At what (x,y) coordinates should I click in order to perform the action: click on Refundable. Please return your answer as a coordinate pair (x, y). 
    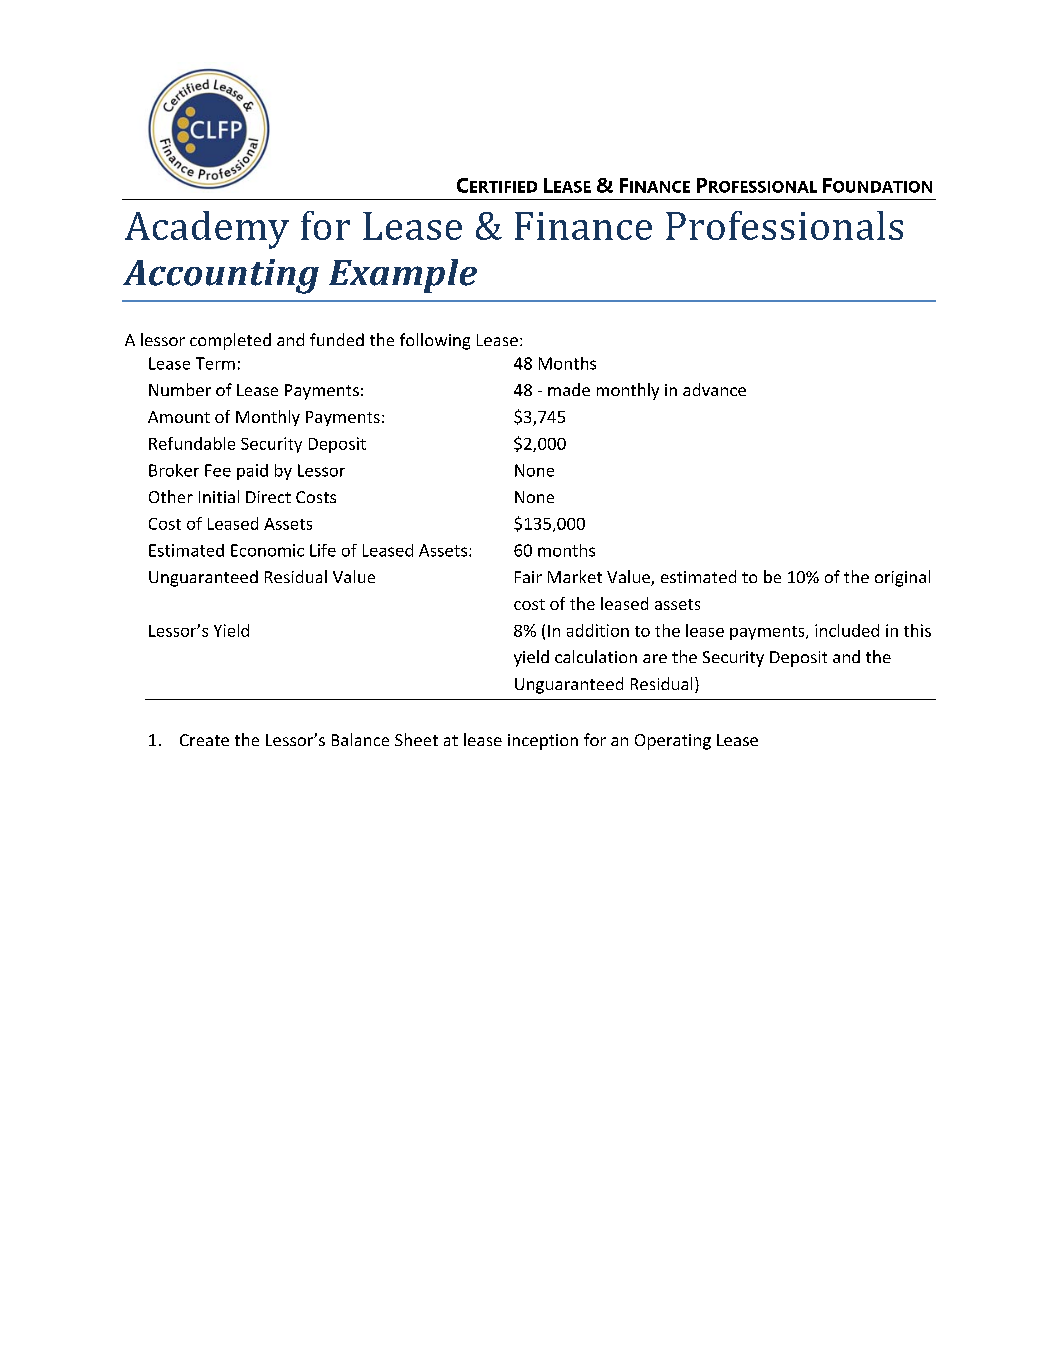
    Looking at the image, I should click on (192, 443).
